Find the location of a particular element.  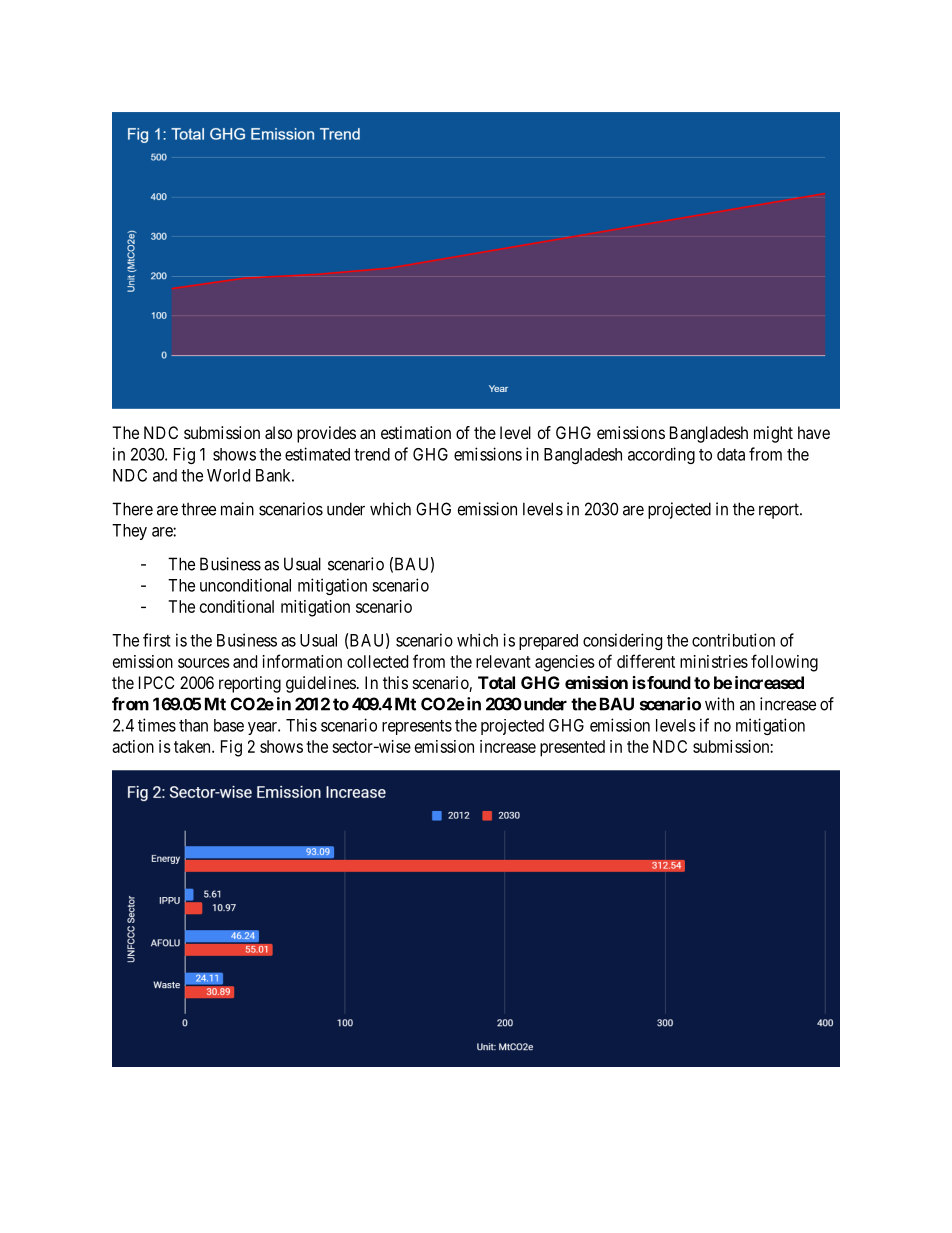

ministries is located at coordinates (714, 661).
